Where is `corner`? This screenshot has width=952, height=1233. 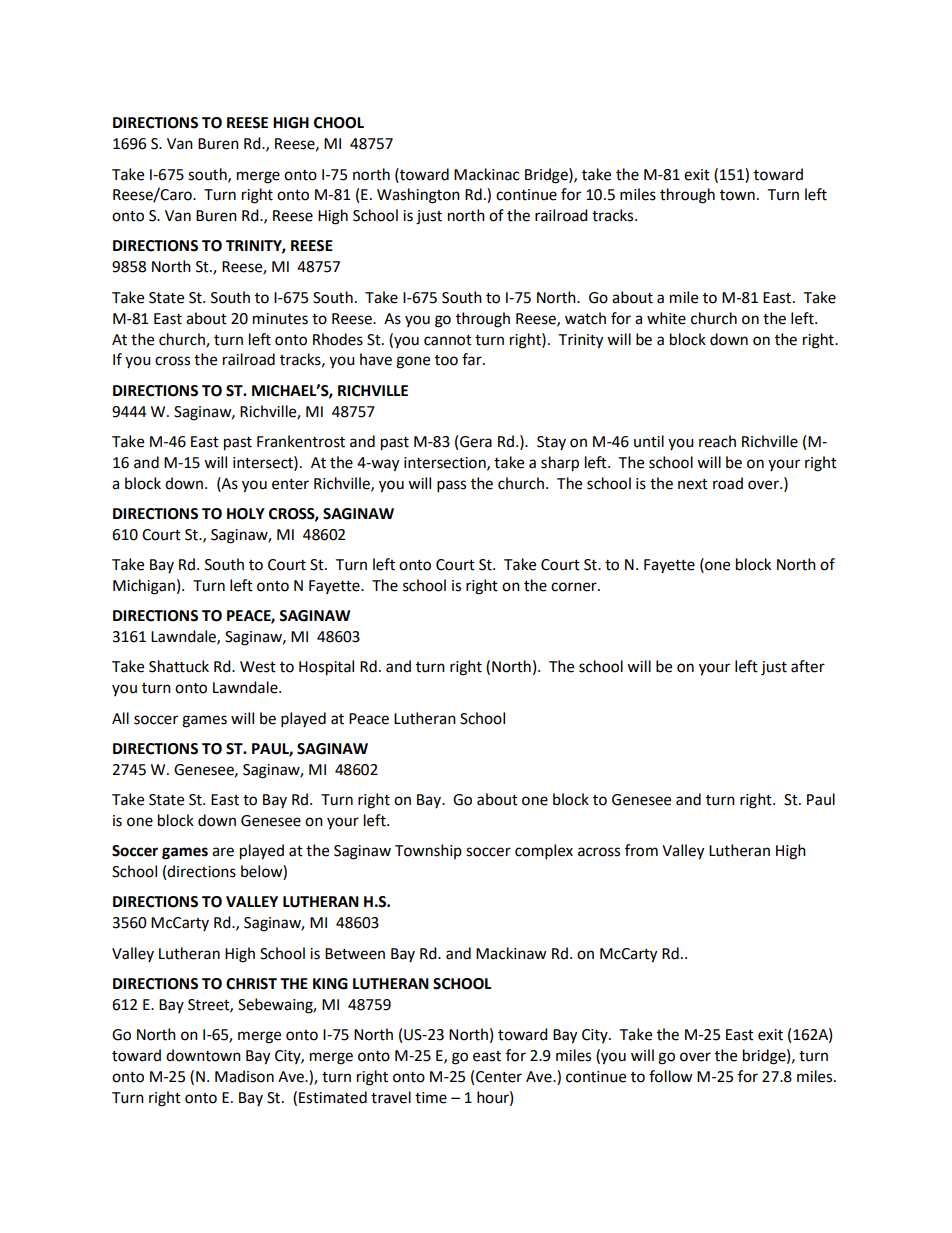
corner is located at coordinates (575, 587).
